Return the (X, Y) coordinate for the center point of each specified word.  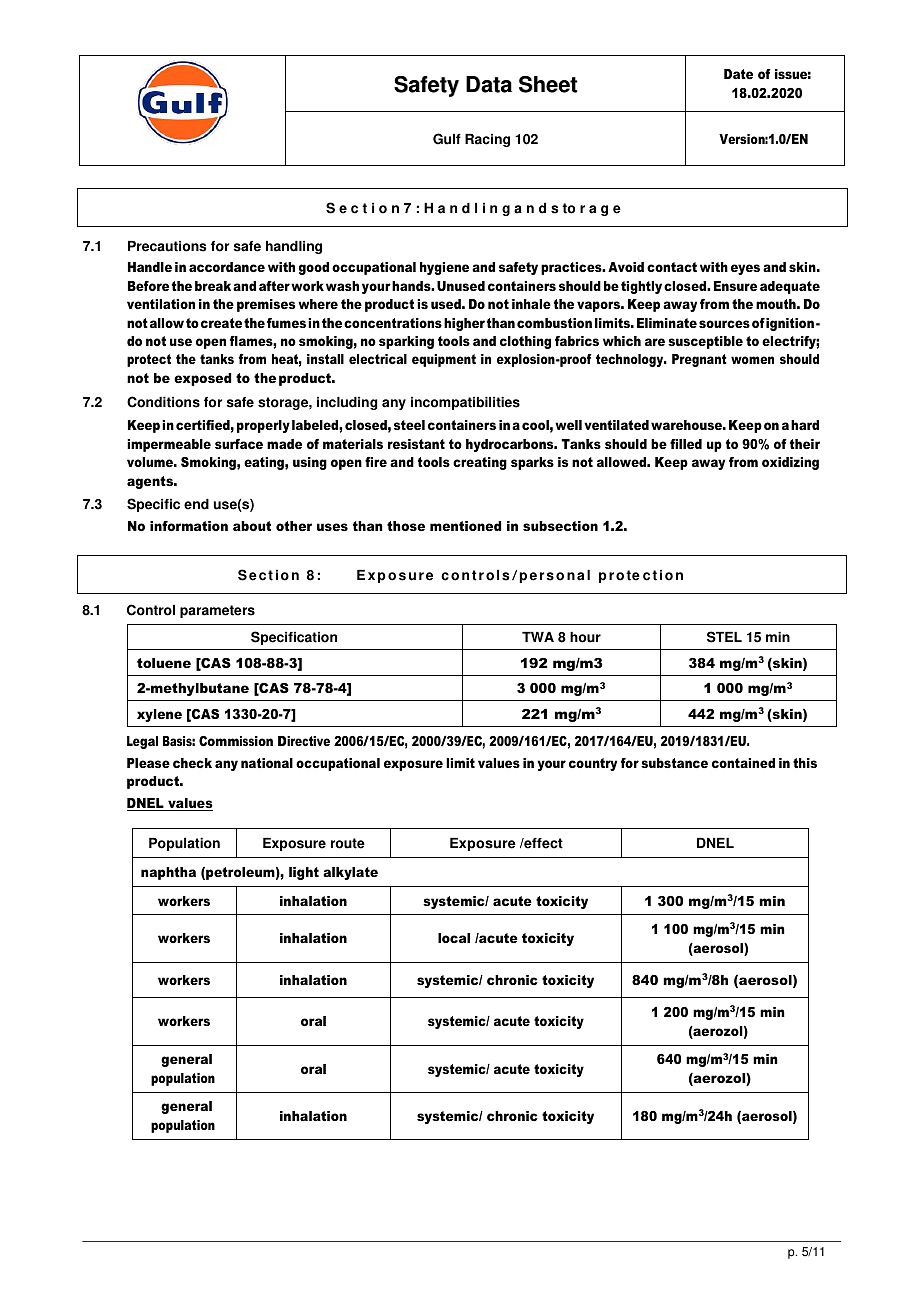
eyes (745, 269)
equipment (444, 360)
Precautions (167, 246)
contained (743, 763)
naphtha (168, 873)
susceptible (705, 342)
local (454, 938)
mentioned (465, 526)
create (221, 323)
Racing (487, 140)
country (593, 764)
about (252, 526)
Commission (236, 741)
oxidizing (790, 463)
